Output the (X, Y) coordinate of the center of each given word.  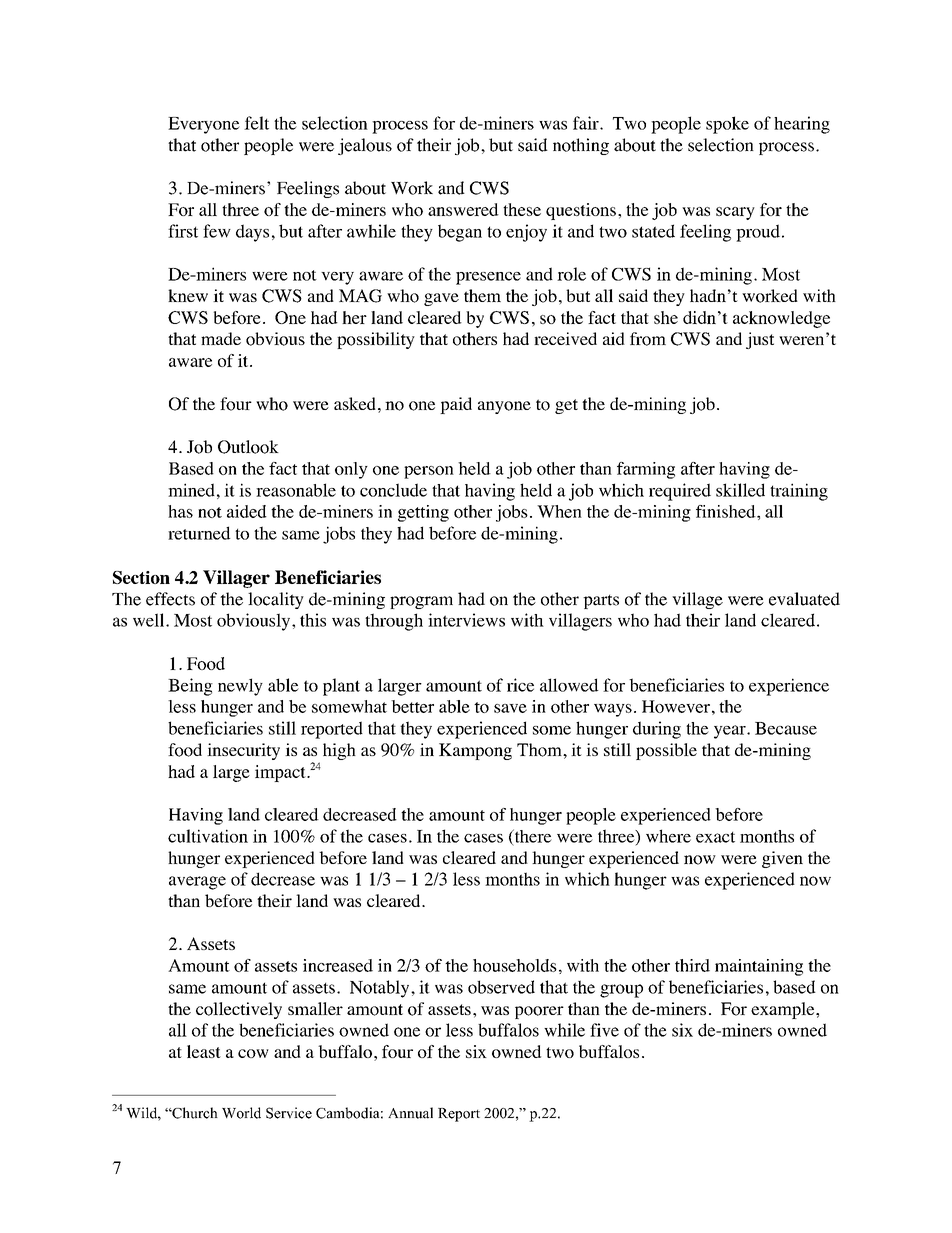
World (241, 1113)
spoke (727, 125)
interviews (466, 620)
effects (170, 599)
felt (256, 123)
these (522, 209)
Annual (410, 1113)
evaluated (804, 599)
